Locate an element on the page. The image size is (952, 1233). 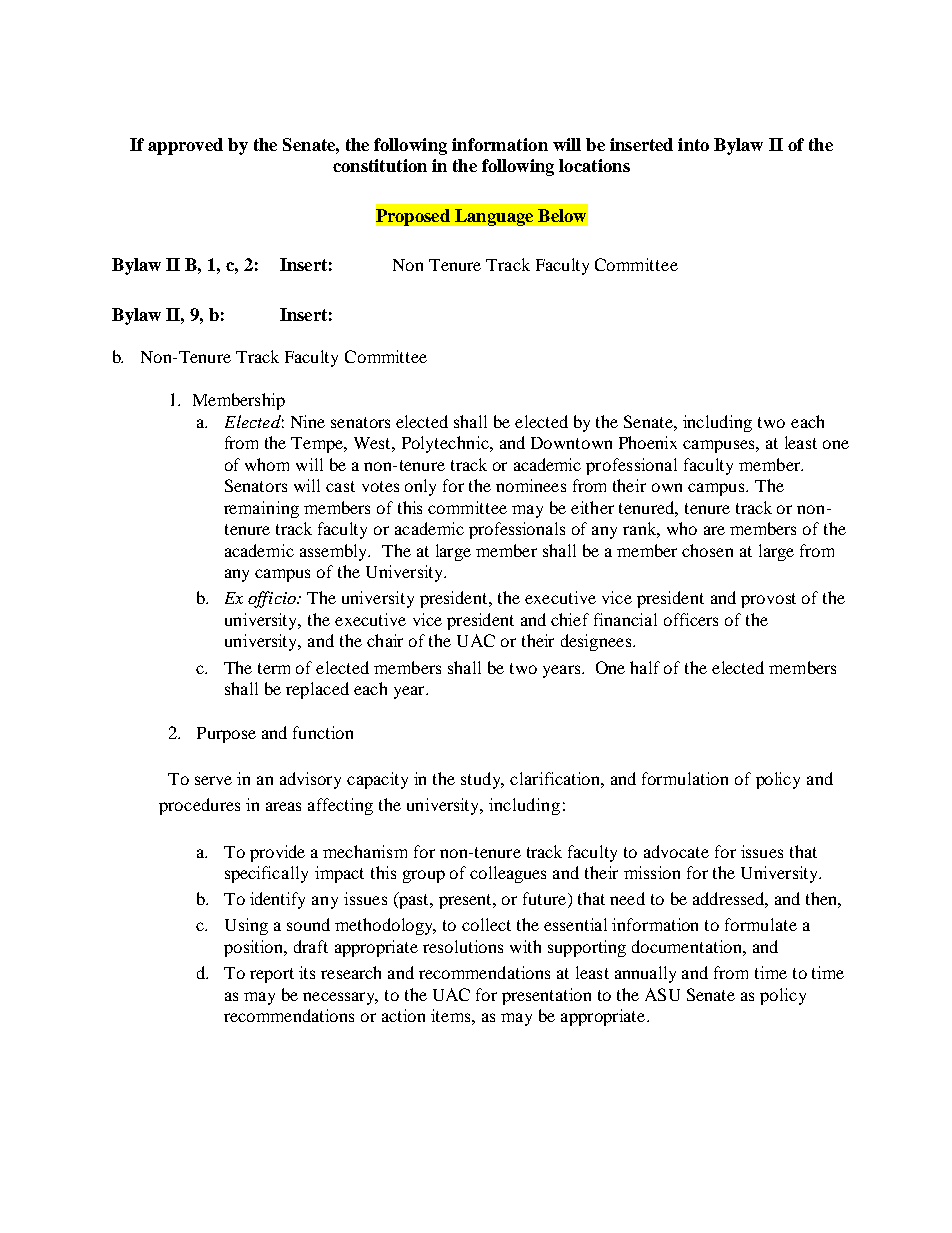
approved is located at coordinates (185, 146).
